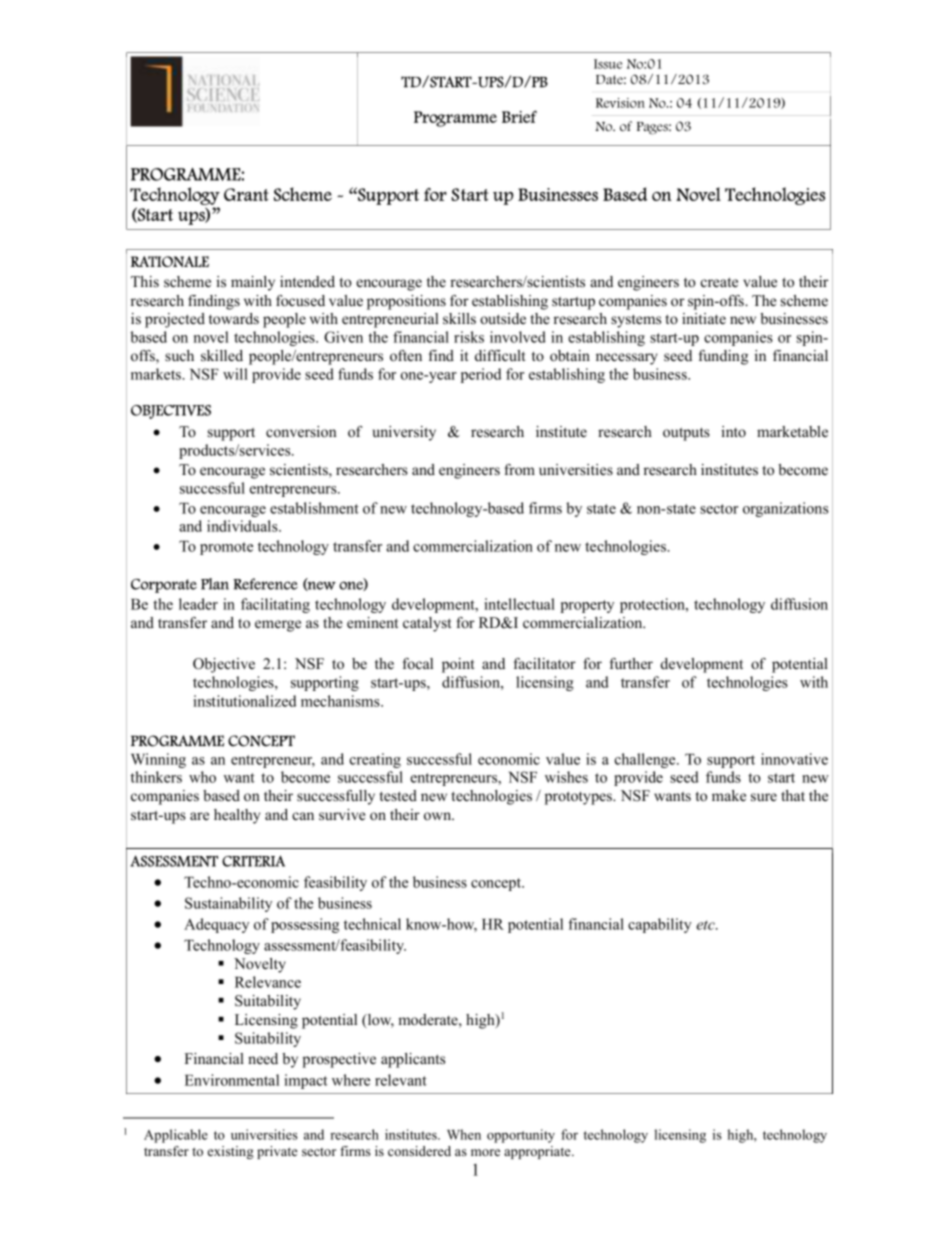  Describe the element at coordinates (246, 194) in the document. I see `Grant` at that location.
